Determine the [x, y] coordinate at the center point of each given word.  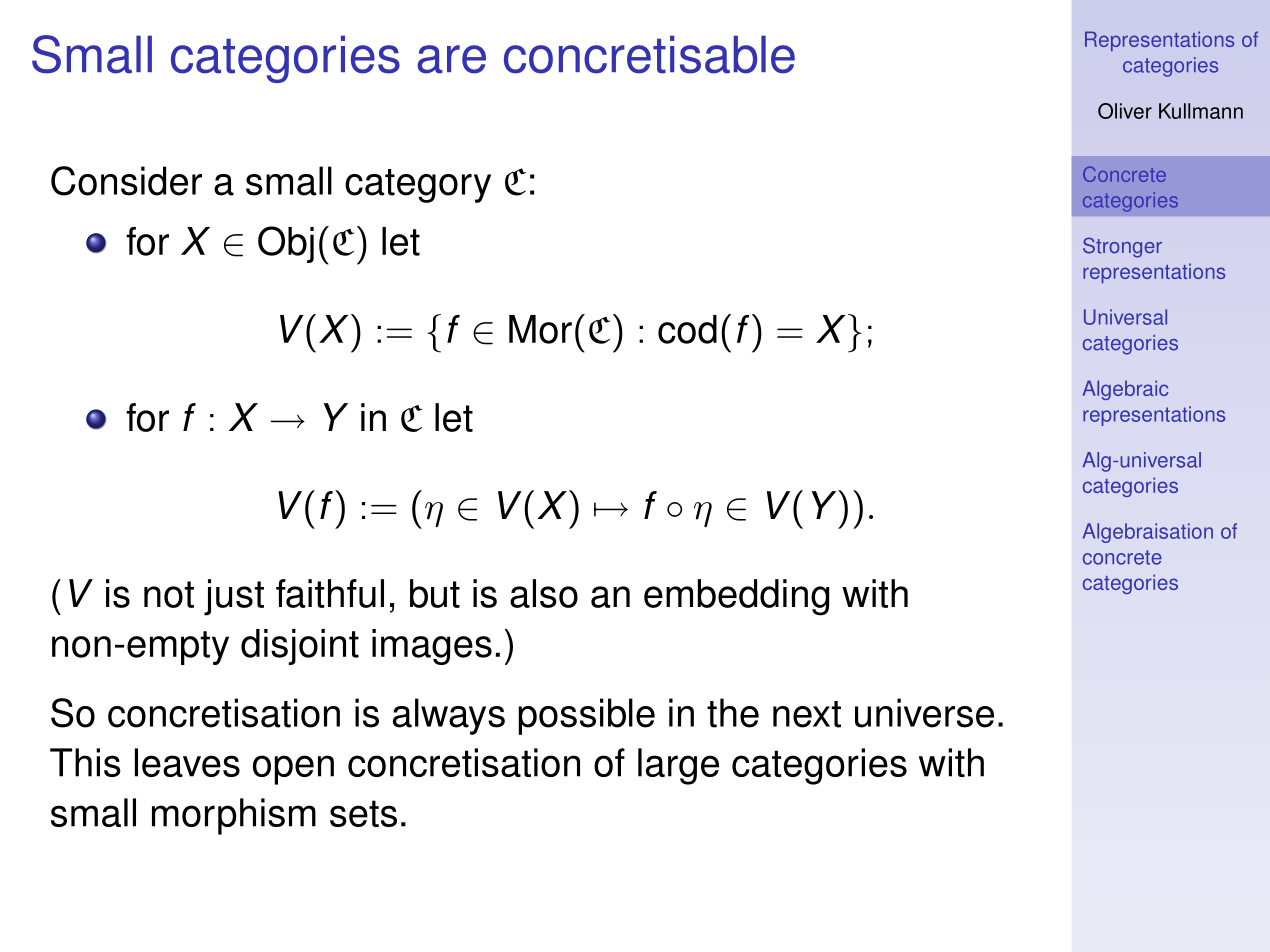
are [451, 59]
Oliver [1125, 111]
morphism [234, 816]
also [544, 593]
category [418, 186]
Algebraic [1125, 390]
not [169, 594]
